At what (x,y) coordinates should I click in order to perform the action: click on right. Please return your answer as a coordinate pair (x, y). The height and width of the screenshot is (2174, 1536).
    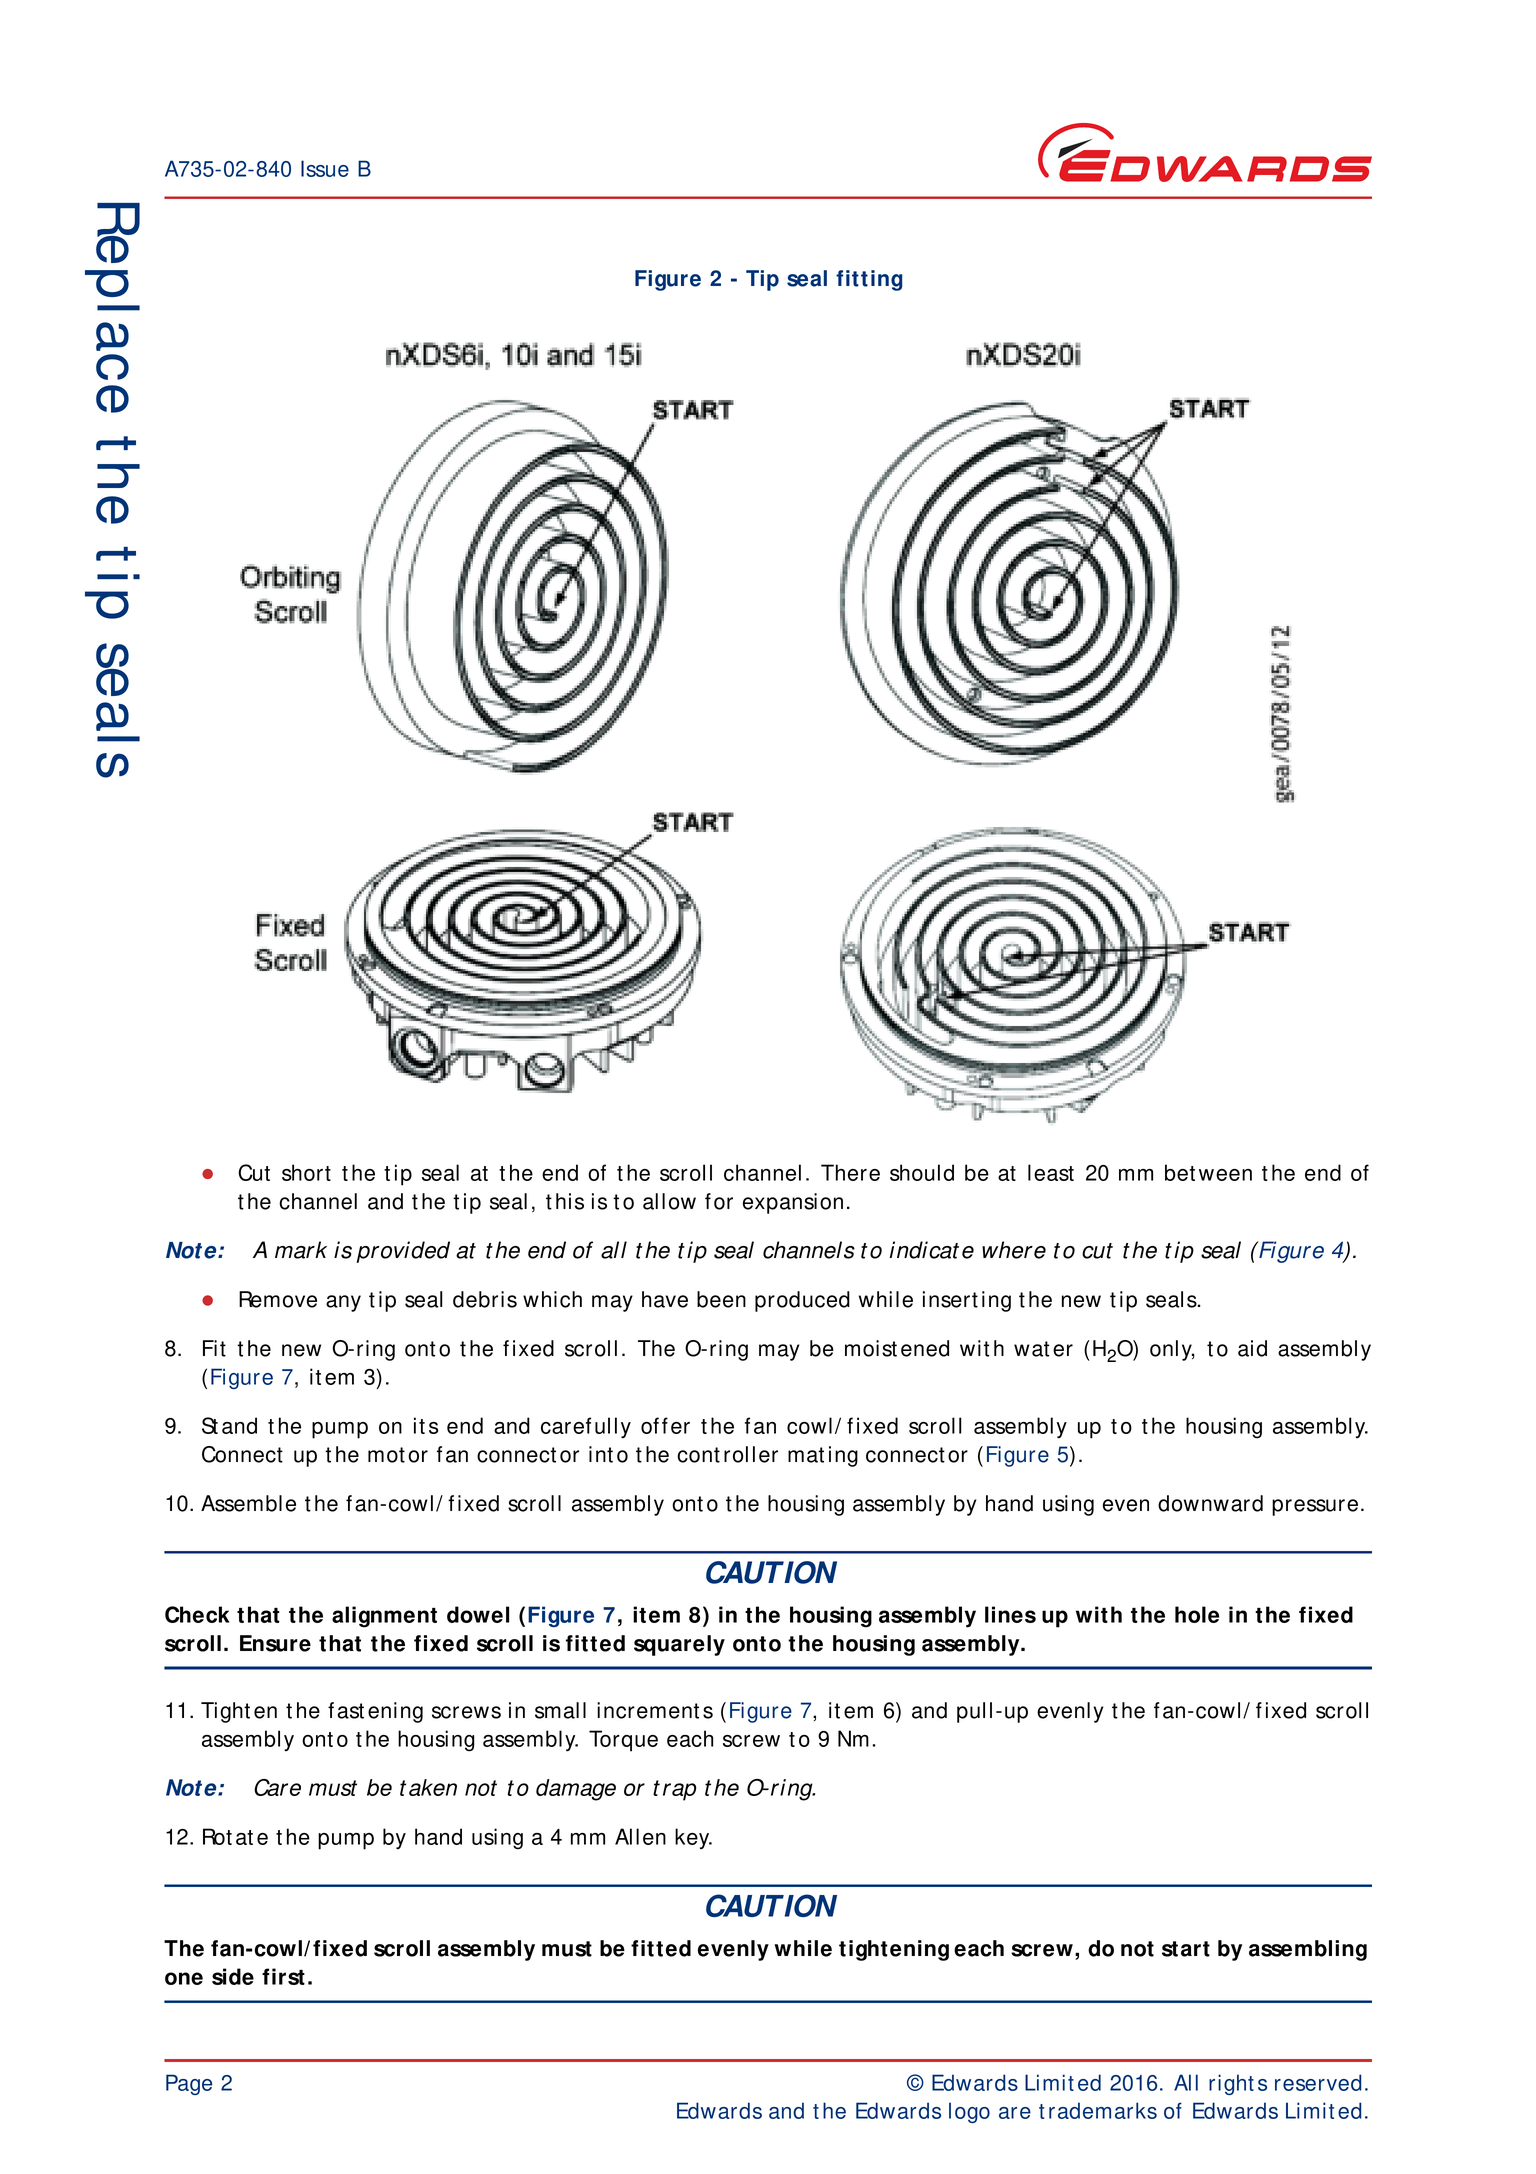
    Looking at the image, I should click on (1231, 2084).
